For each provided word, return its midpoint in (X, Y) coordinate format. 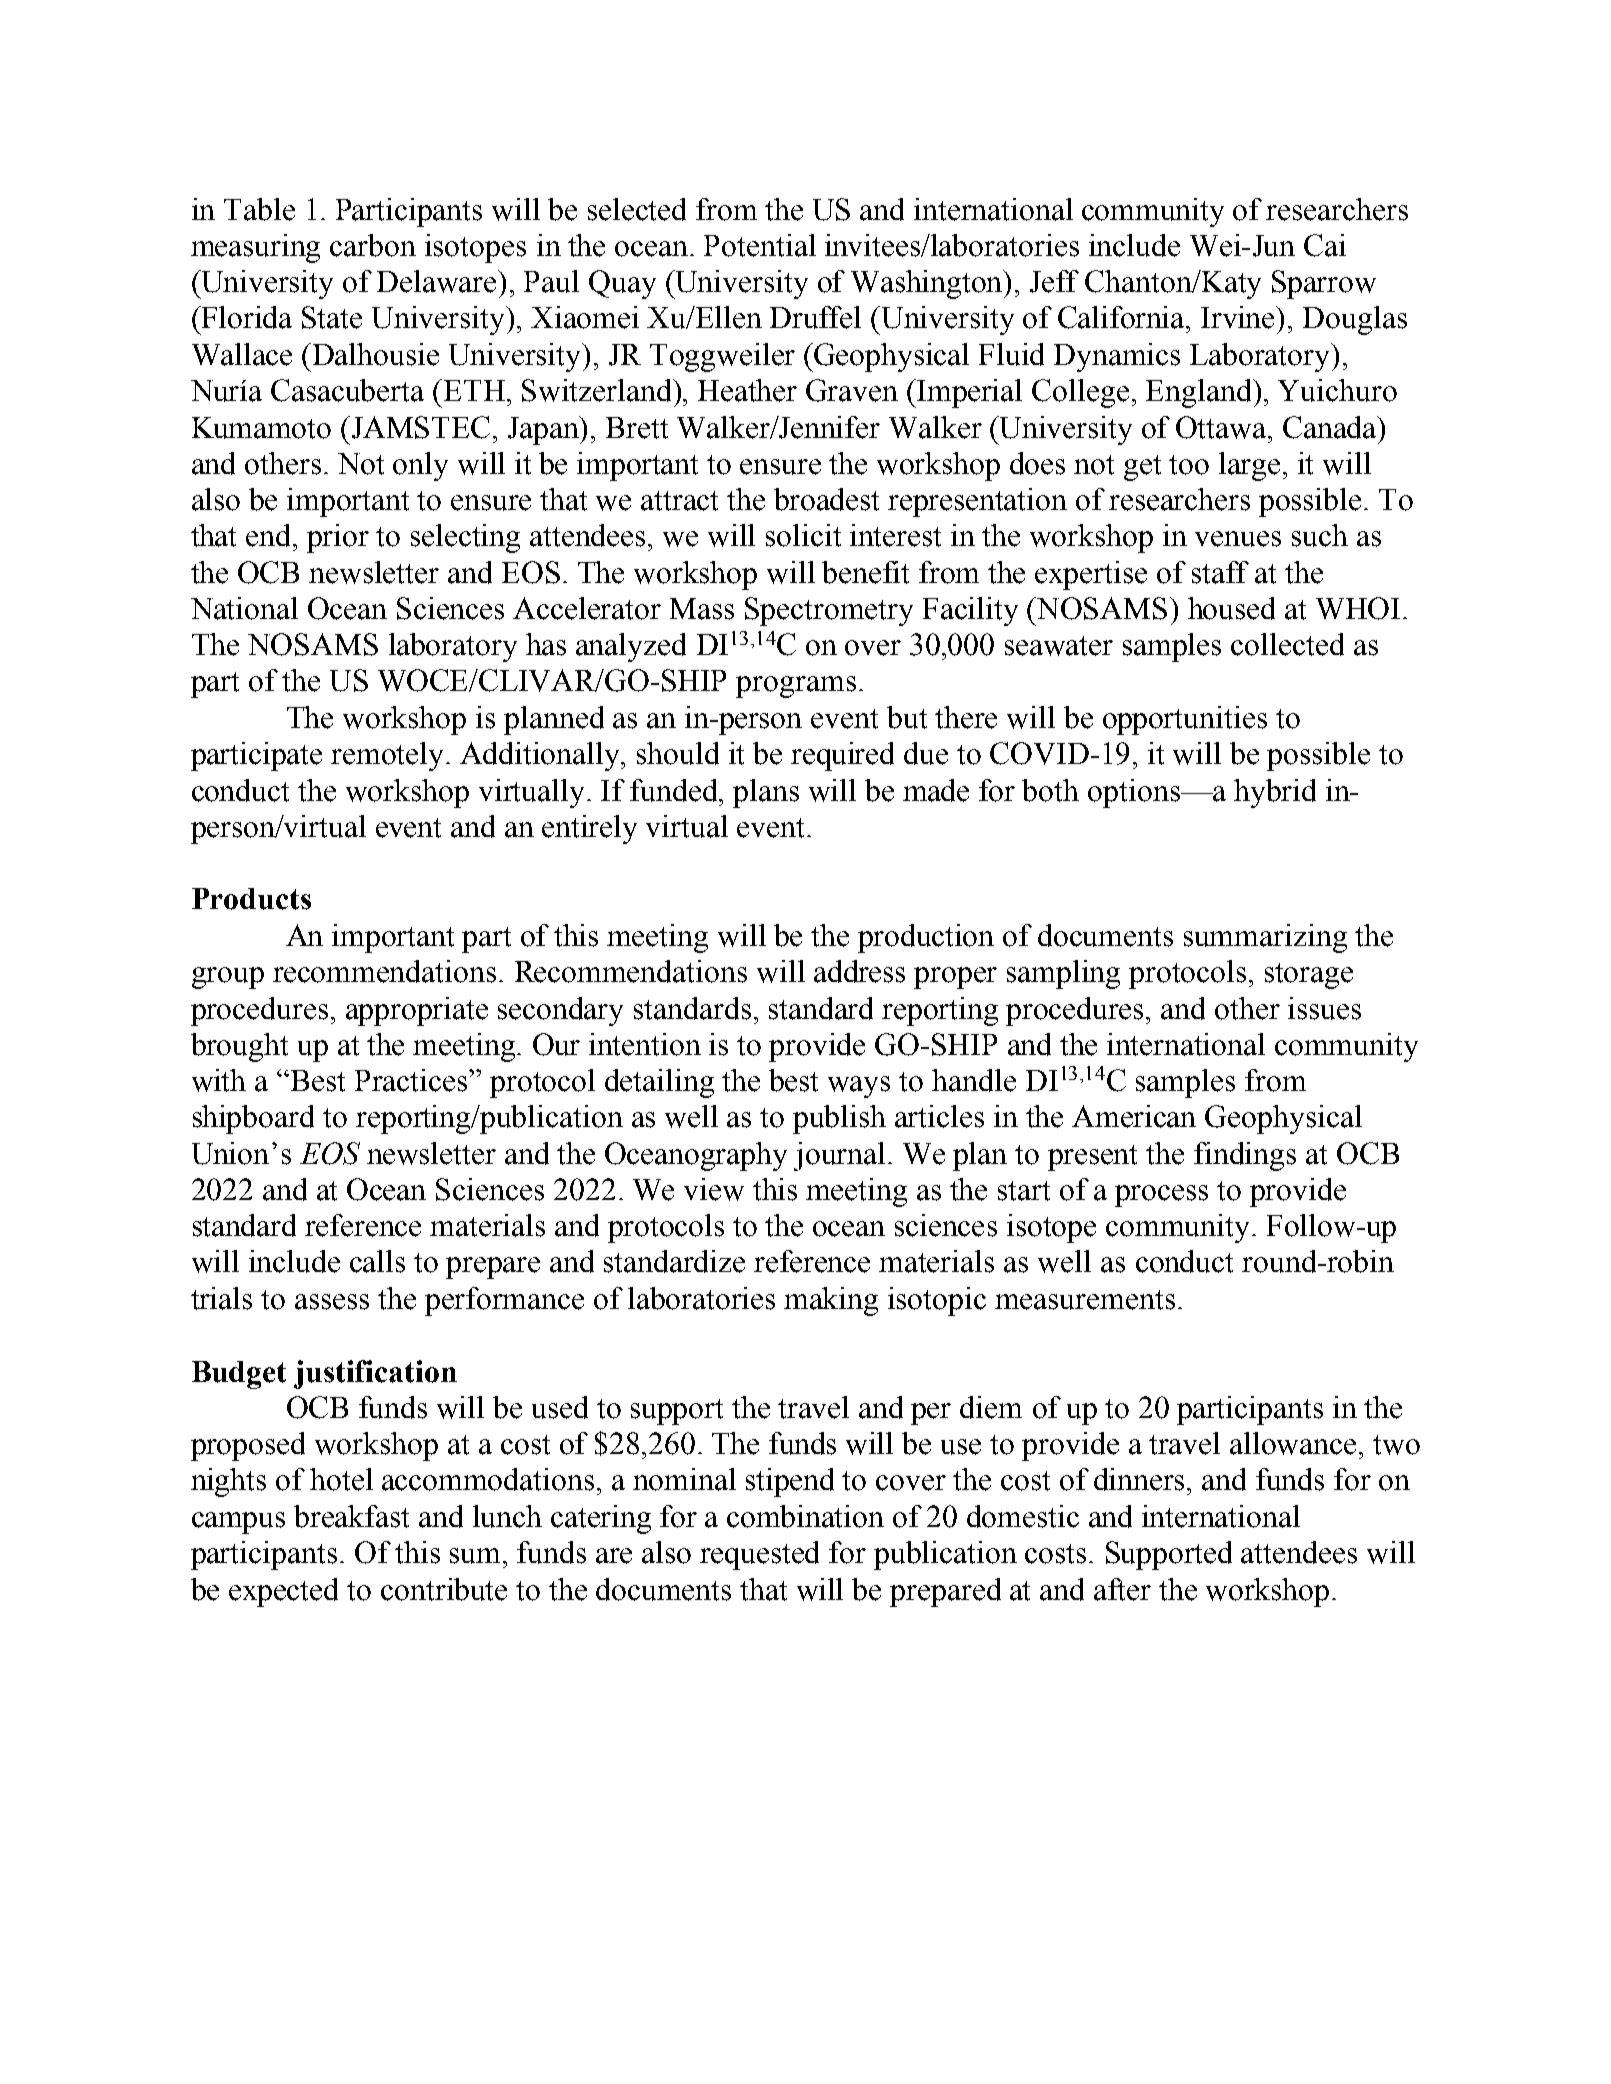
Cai (1325, 245)
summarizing (1265, 938)
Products (251, 899)
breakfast (351, 1516)
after (1122, 1589)
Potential (760, 245)
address (859, 971)
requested (759, 1555)
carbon (373, 245)
